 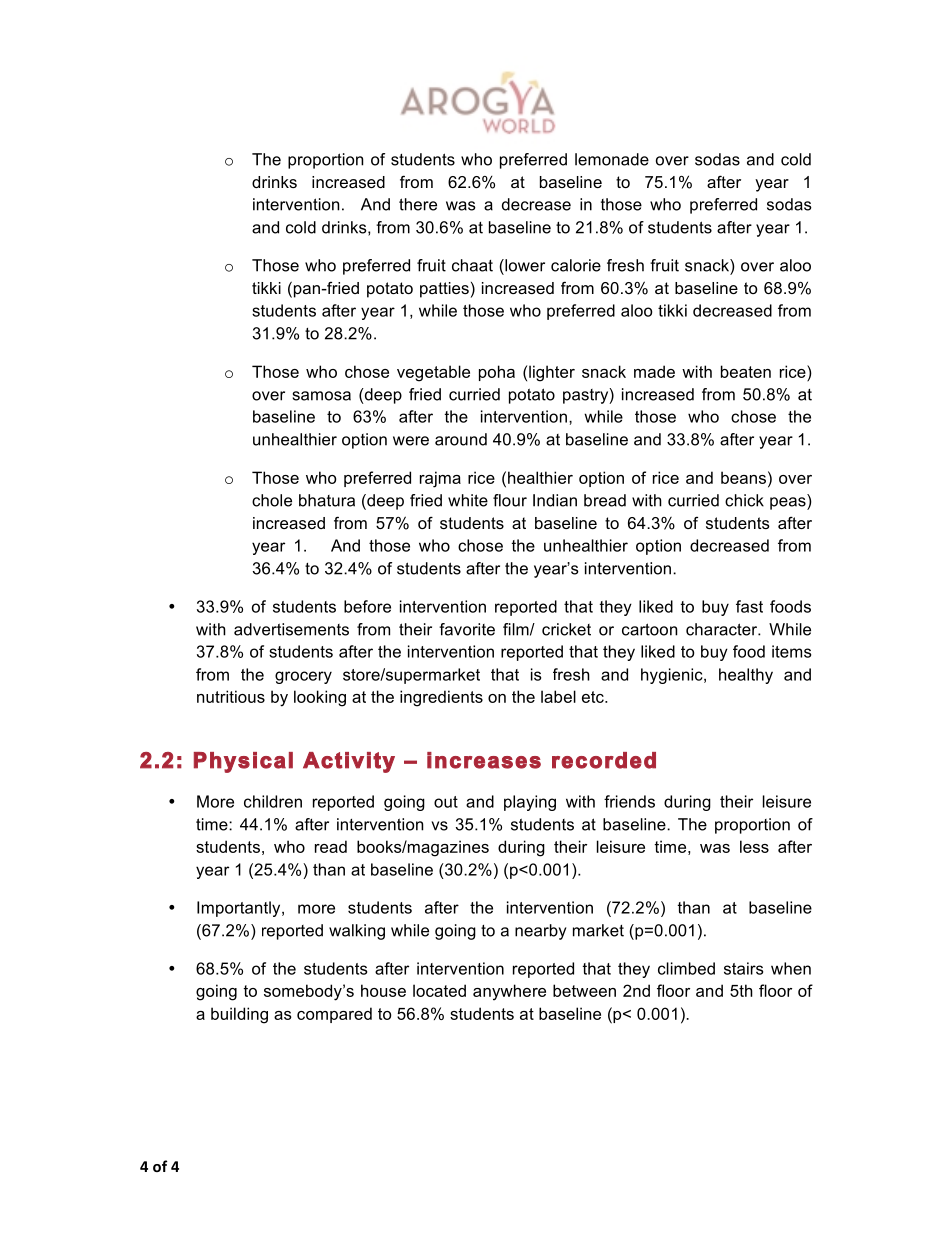 I want to click on anywhere, so click(x=509, y=992).
